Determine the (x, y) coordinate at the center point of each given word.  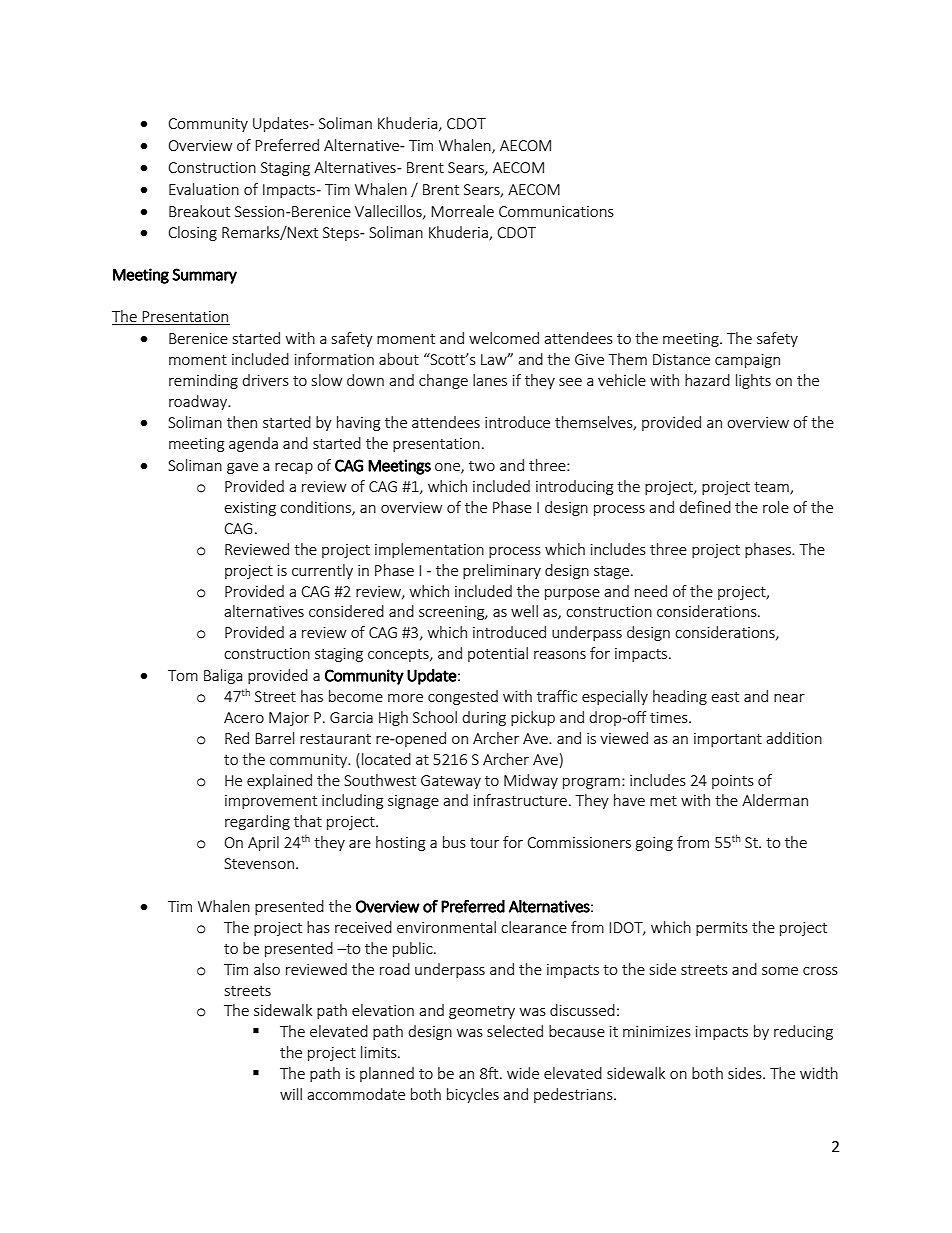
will (291, 1094)
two (482, 466)
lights (753, 381)
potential (498, 654)
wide (523, 1073)
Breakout (199, 211)
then (242, 422)
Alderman (775, 800)
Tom (183, 675)
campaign (747, 361)
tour (484, 843)
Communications (556, 211)
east (725, 697)
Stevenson (259, 863)
